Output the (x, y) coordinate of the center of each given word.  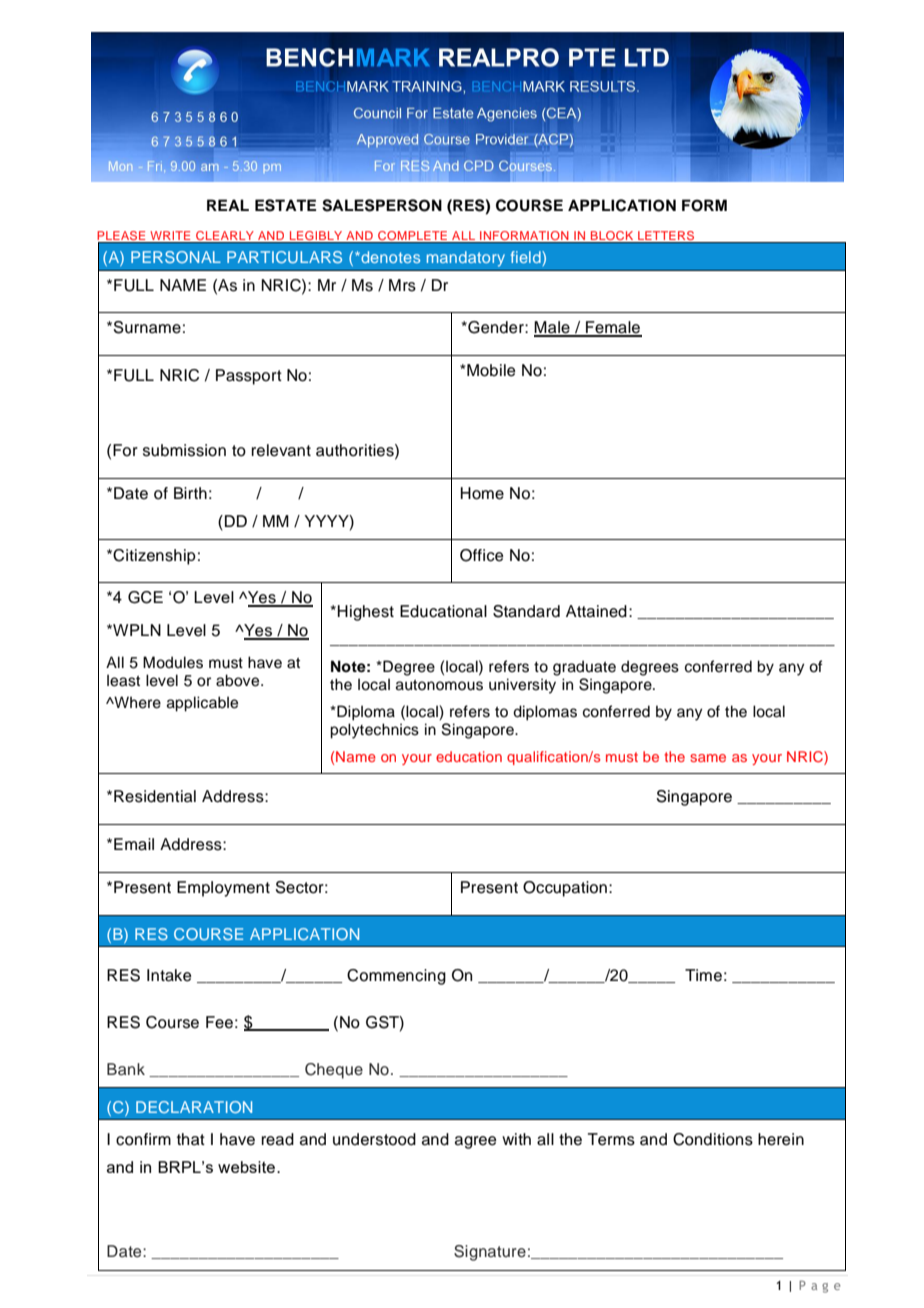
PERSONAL (176, 257)
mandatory (466, 259)
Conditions (713, 1139)
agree (476, 1142)
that (191, 1139)
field (527, 257)
